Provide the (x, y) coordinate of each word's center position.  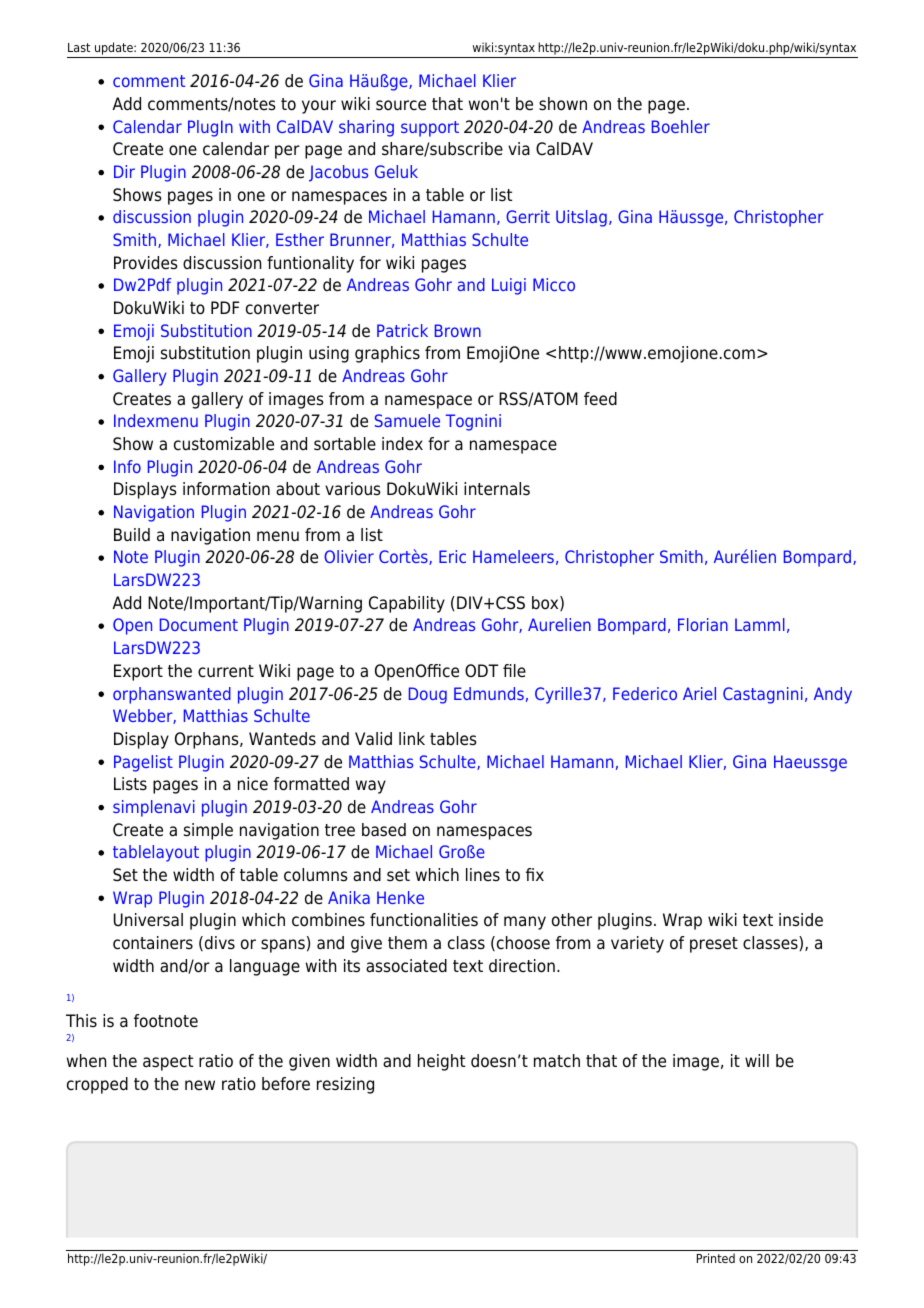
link (412, 738)
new (200, 1085)
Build (132, 535)
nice (253, 784)
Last (79, 47)
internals (497, 489)
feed (600, 399)
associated (406, 966)
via (519, 148)
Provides (146, 263)
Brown (458, 330)
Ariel (699, 693)
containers (153, 943)
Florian (703, 624)
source (401, 105)
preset (714, 945)
